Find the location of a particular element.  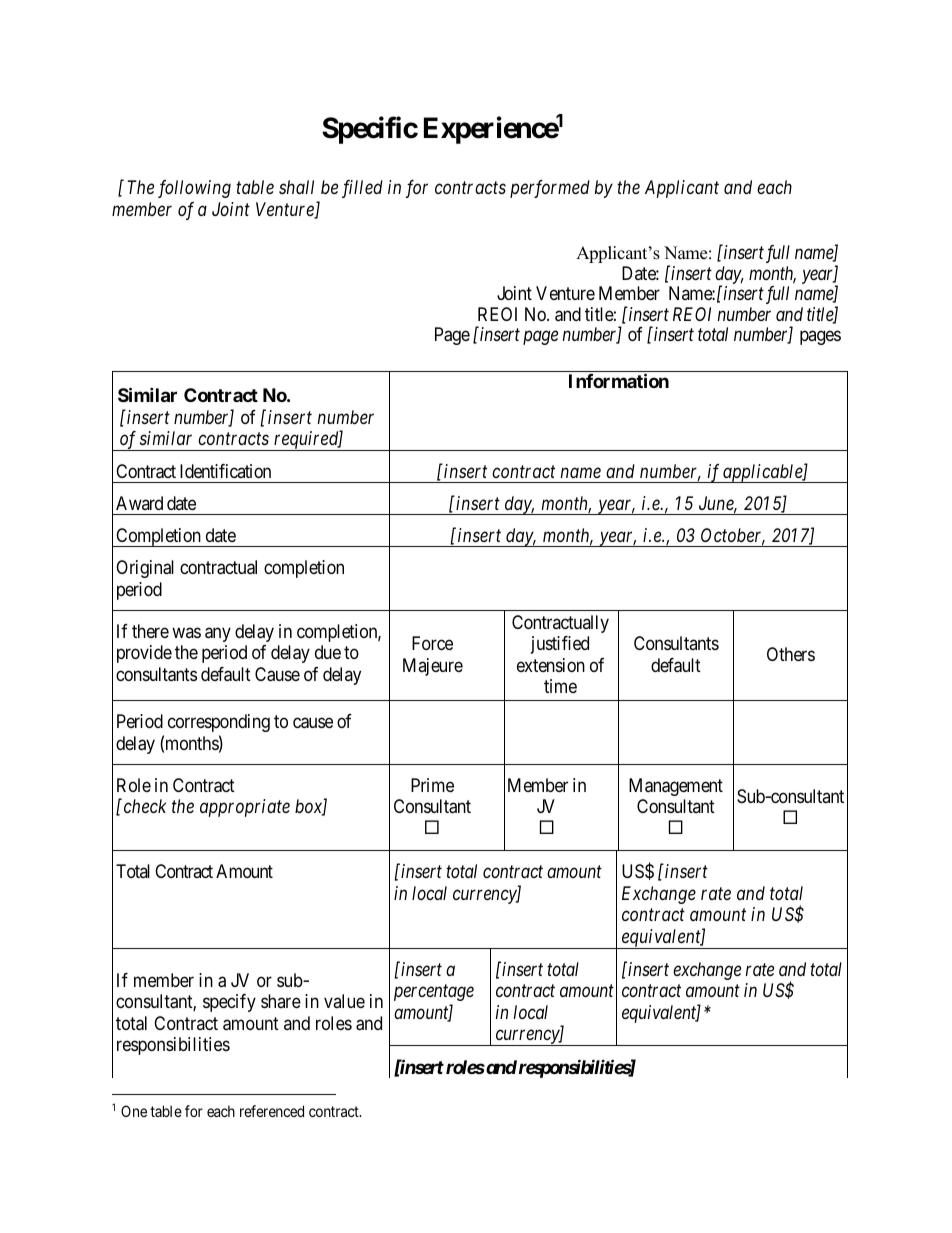

following is located at coordinates (194, 189).
